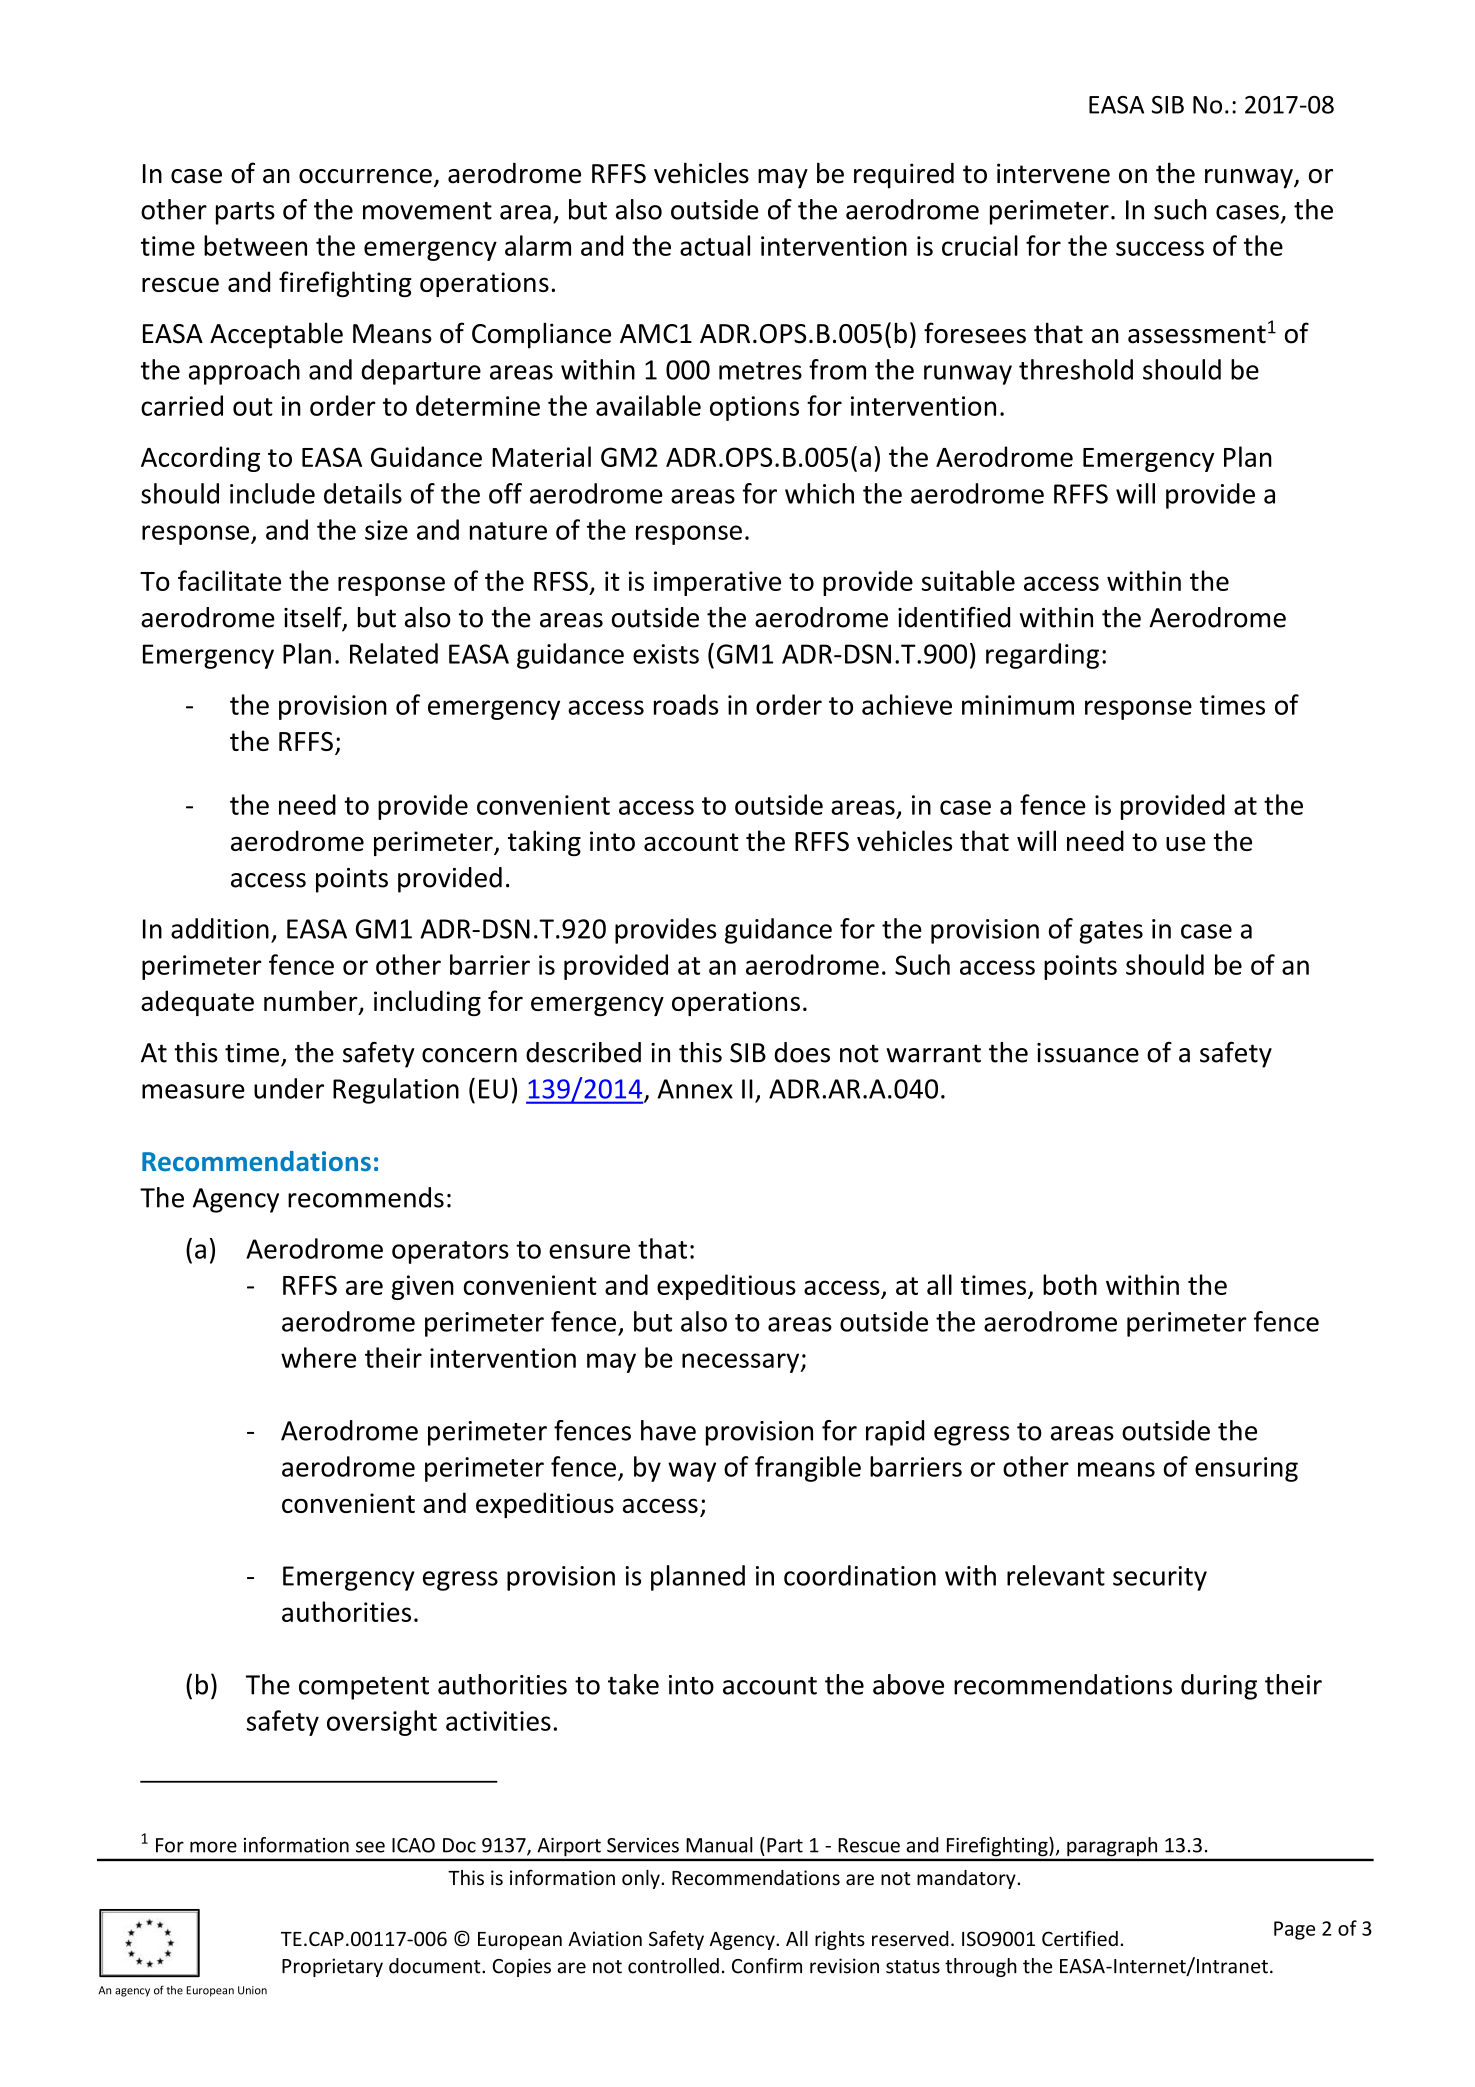 This screenshot has width=1475, height=2087. Describe the element at coordinates (255, 245) in the screenshot. I see `between` at that location.
